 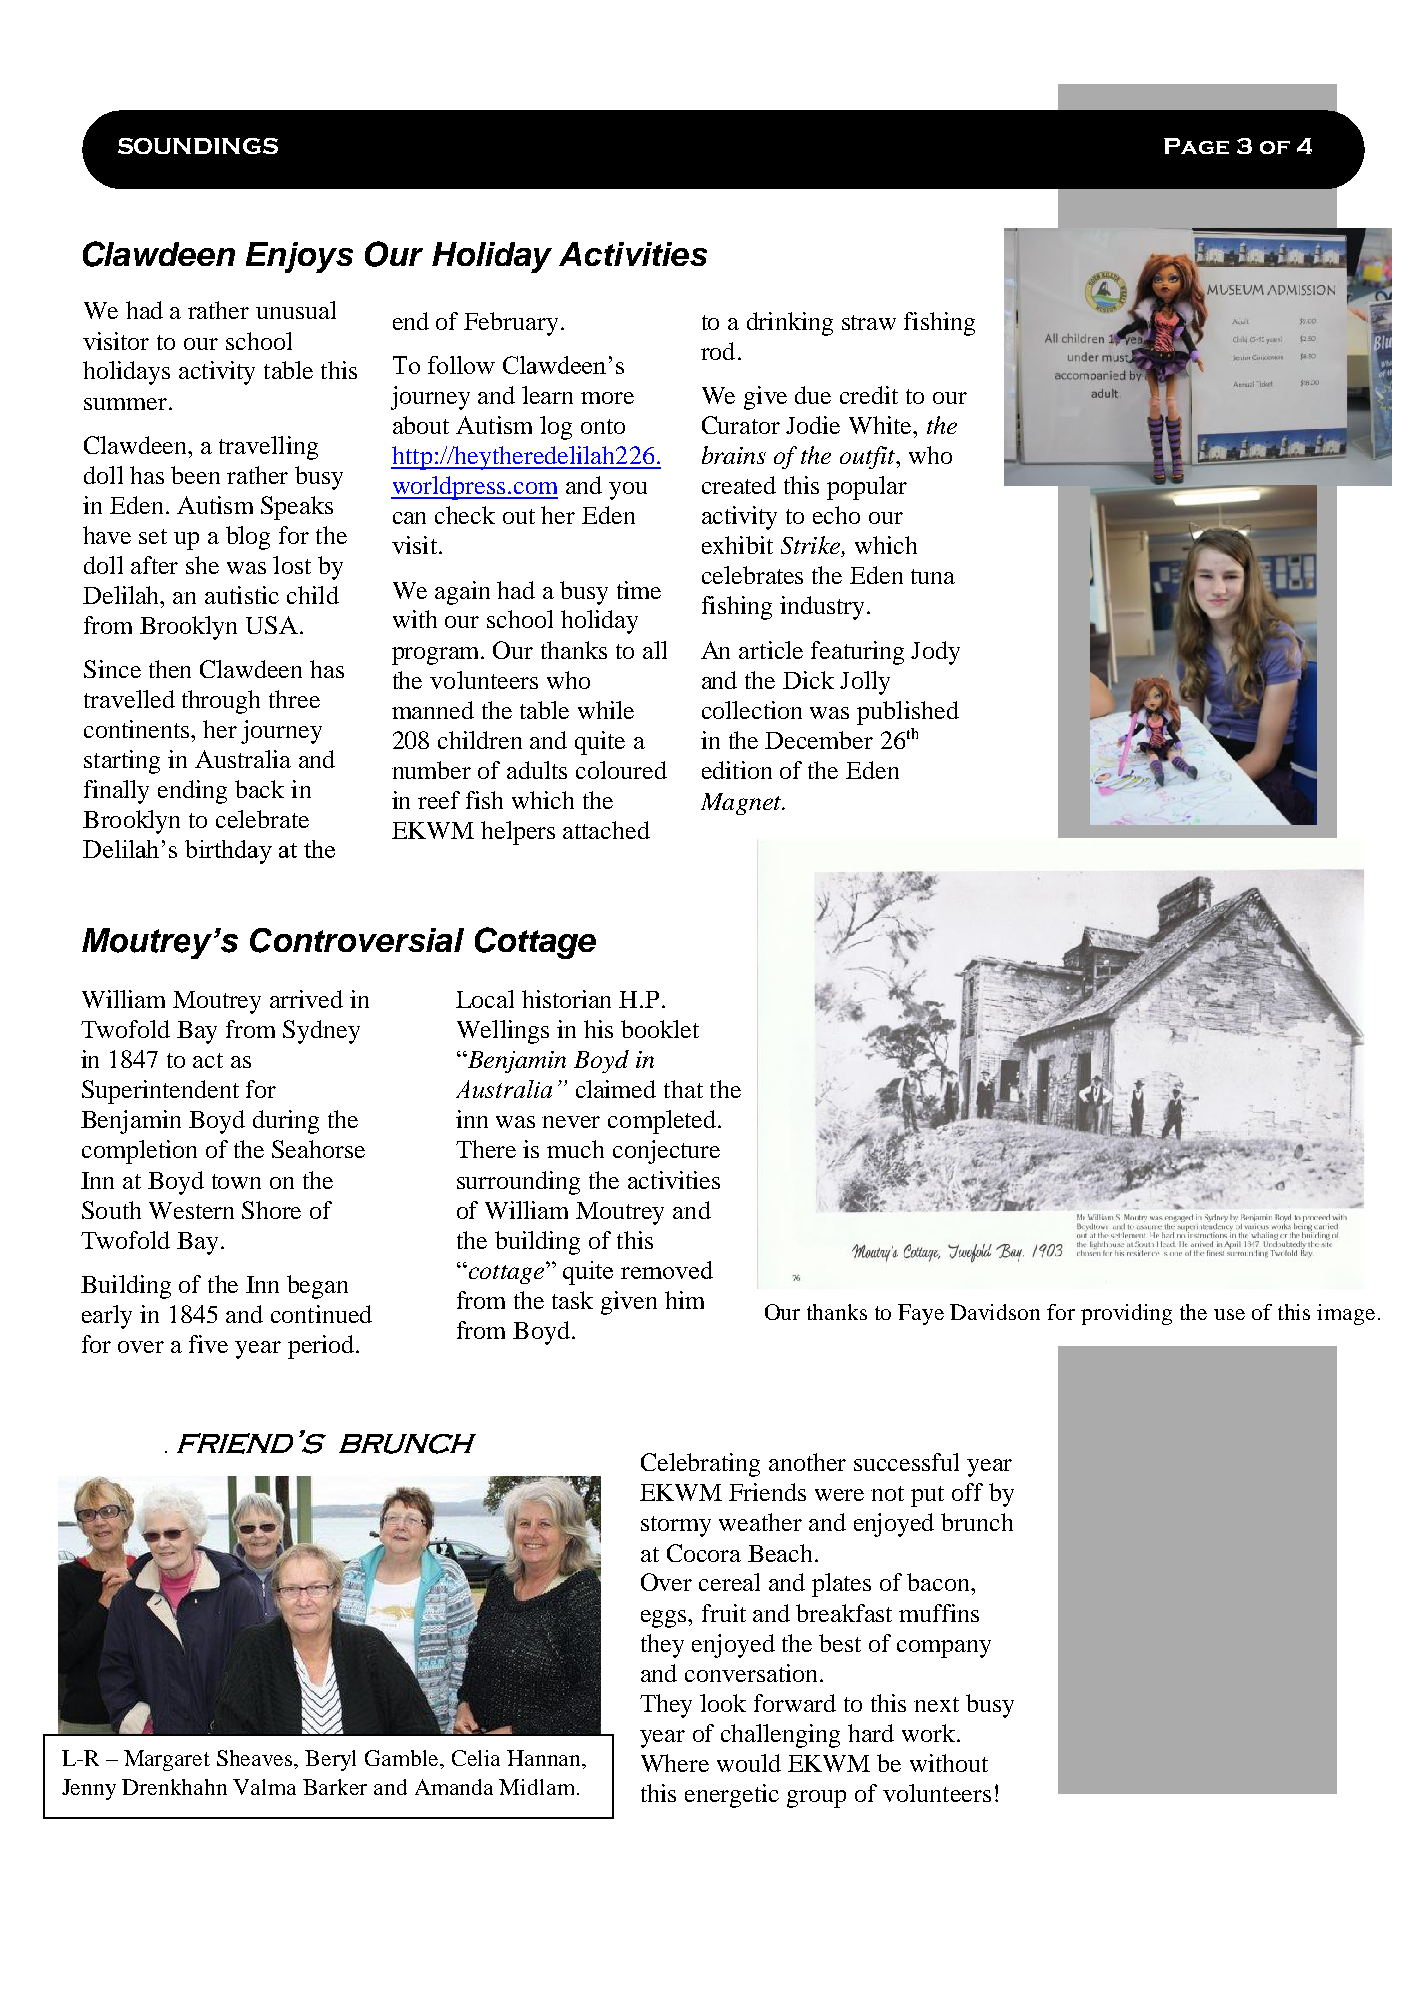 I want to click on would, so click(x=749, y=1763).
